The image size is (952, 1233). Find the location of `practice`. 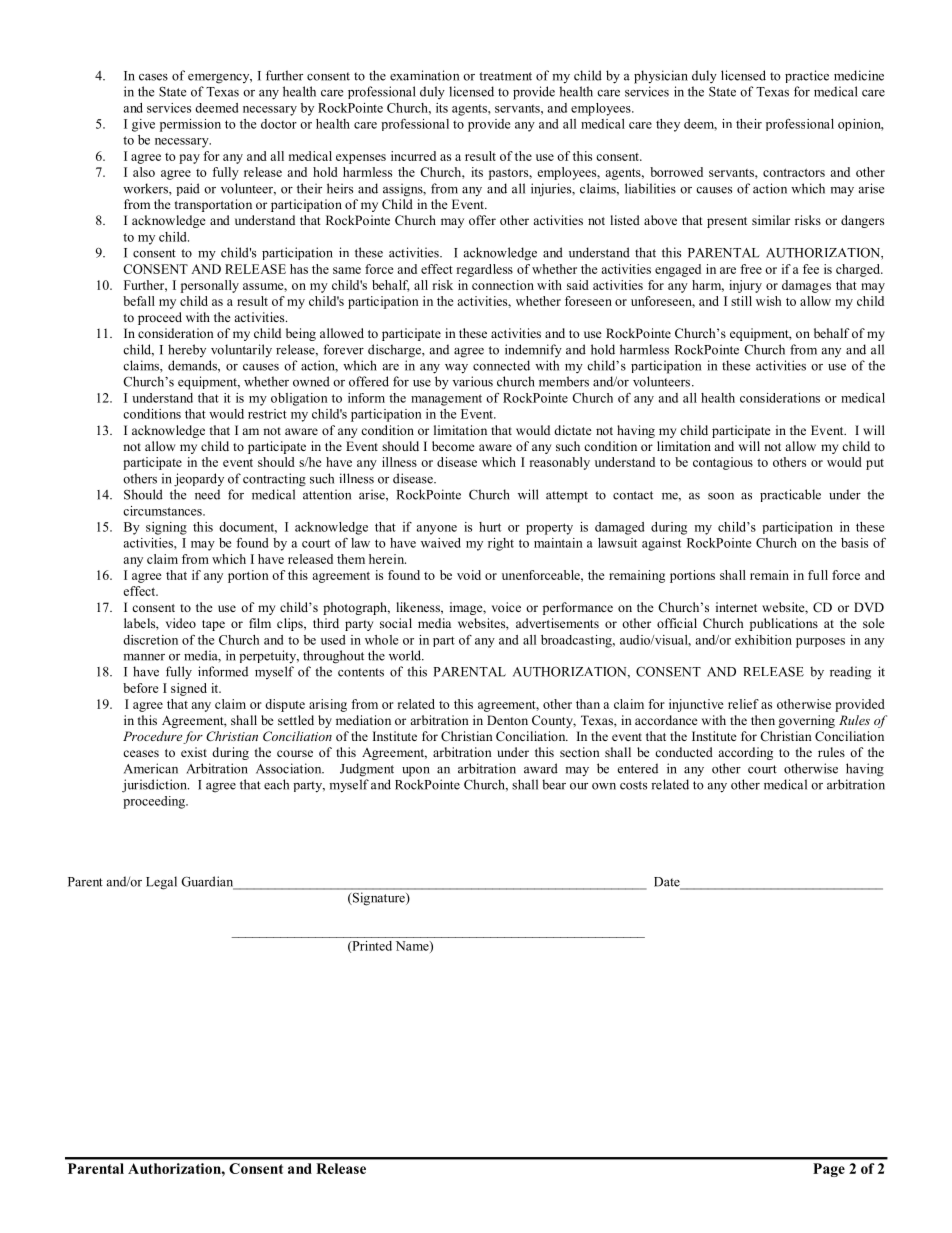

practice is located at coordinates (807, 76).
